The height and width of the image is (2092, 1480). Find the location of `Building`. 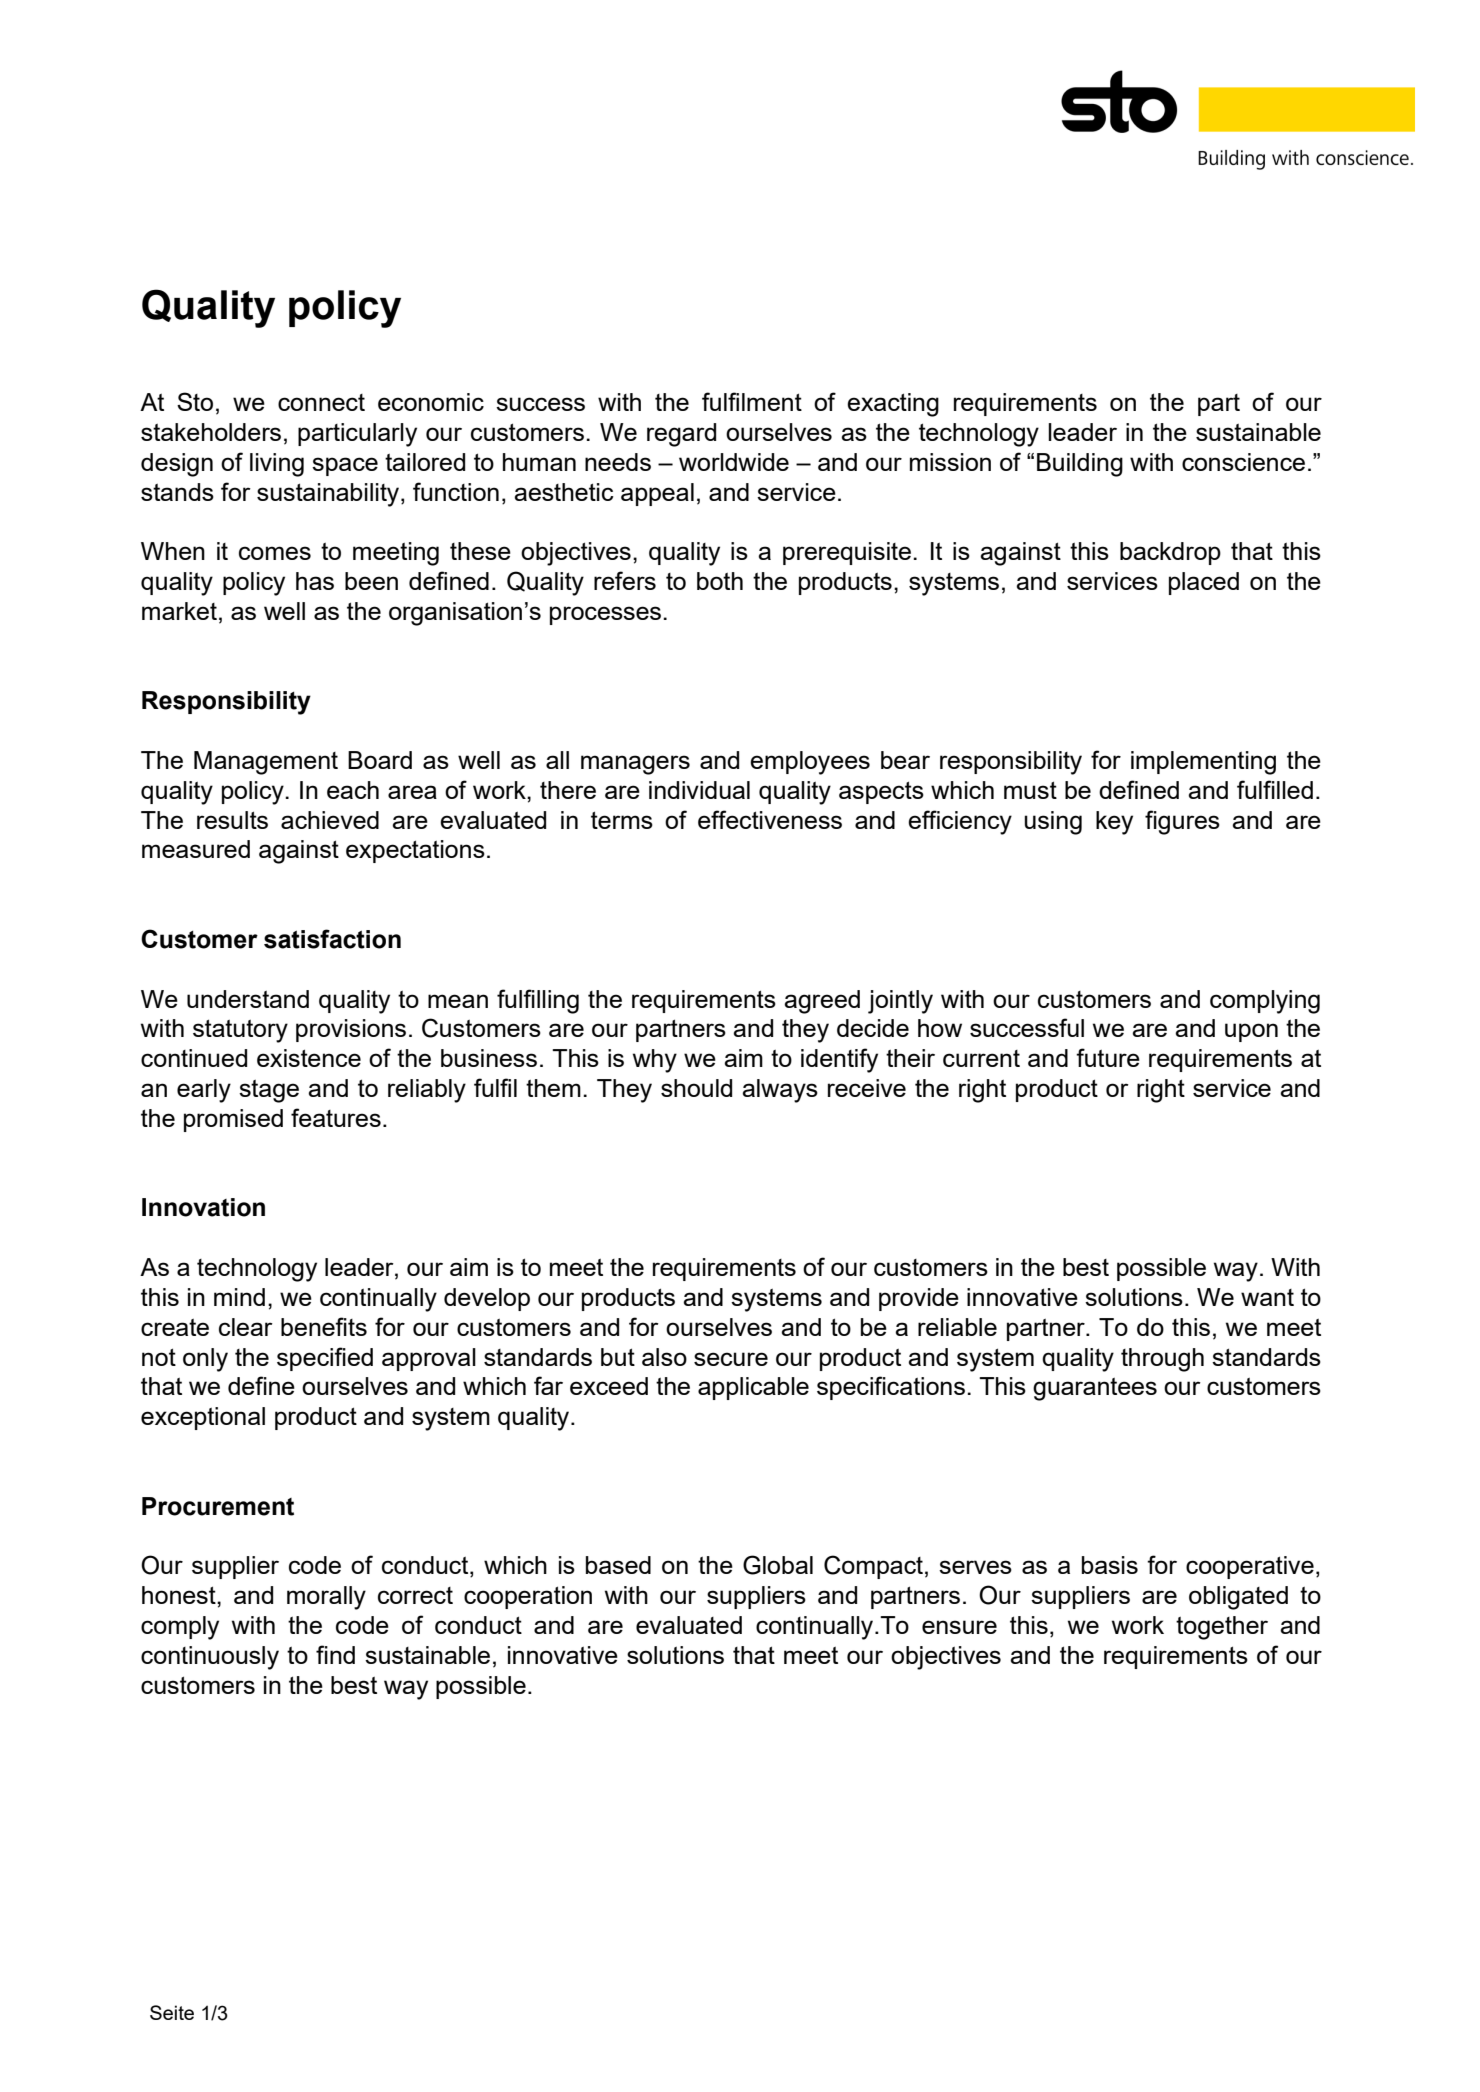

Building is located at coordinates (1080, 465).
